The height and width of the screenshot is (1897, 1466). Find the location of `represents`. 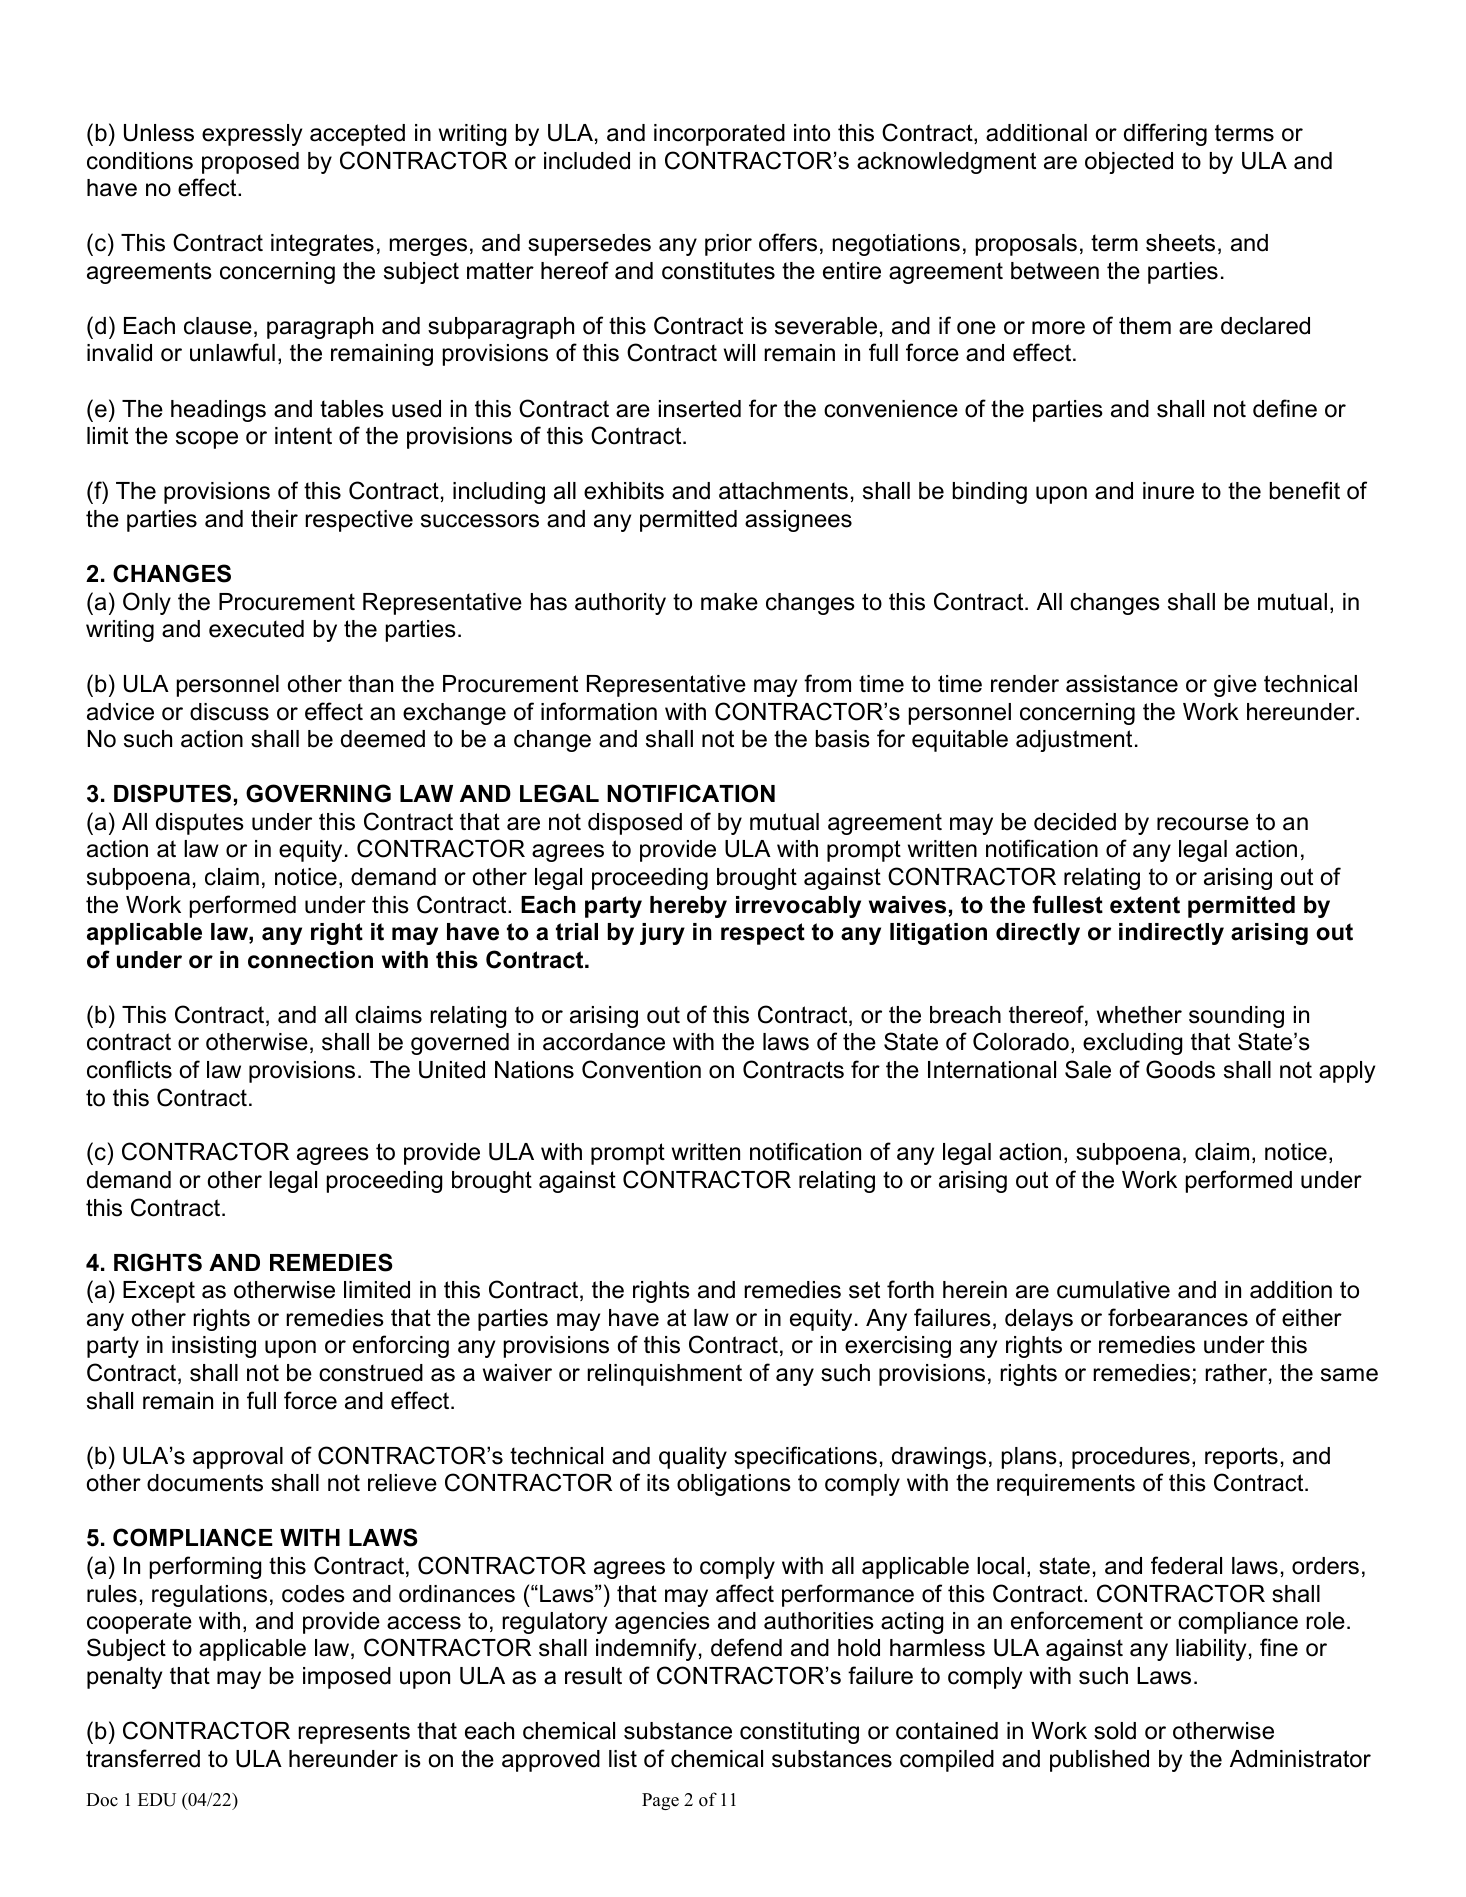

represents is located at coordinates (354, 1733).
